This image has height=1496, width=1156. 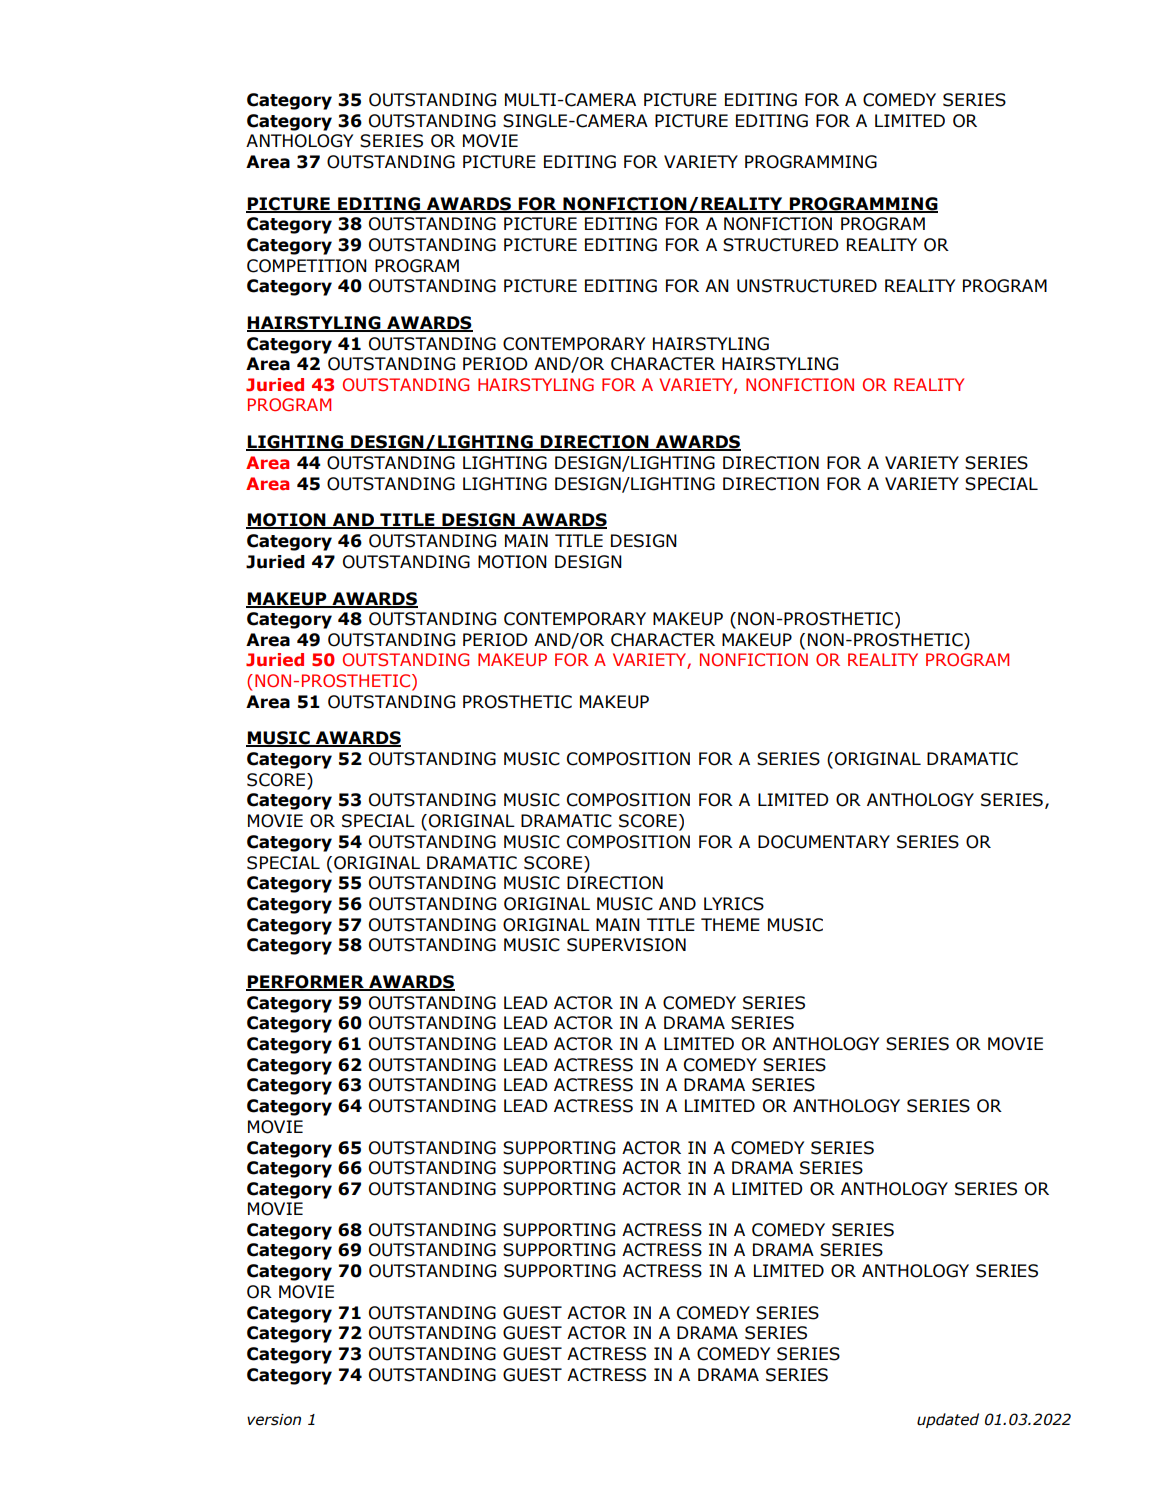 What do you see at coordinates (824, 842) in the image?
I see `DOCUMENTARY` at bounding box center [824, 842].
